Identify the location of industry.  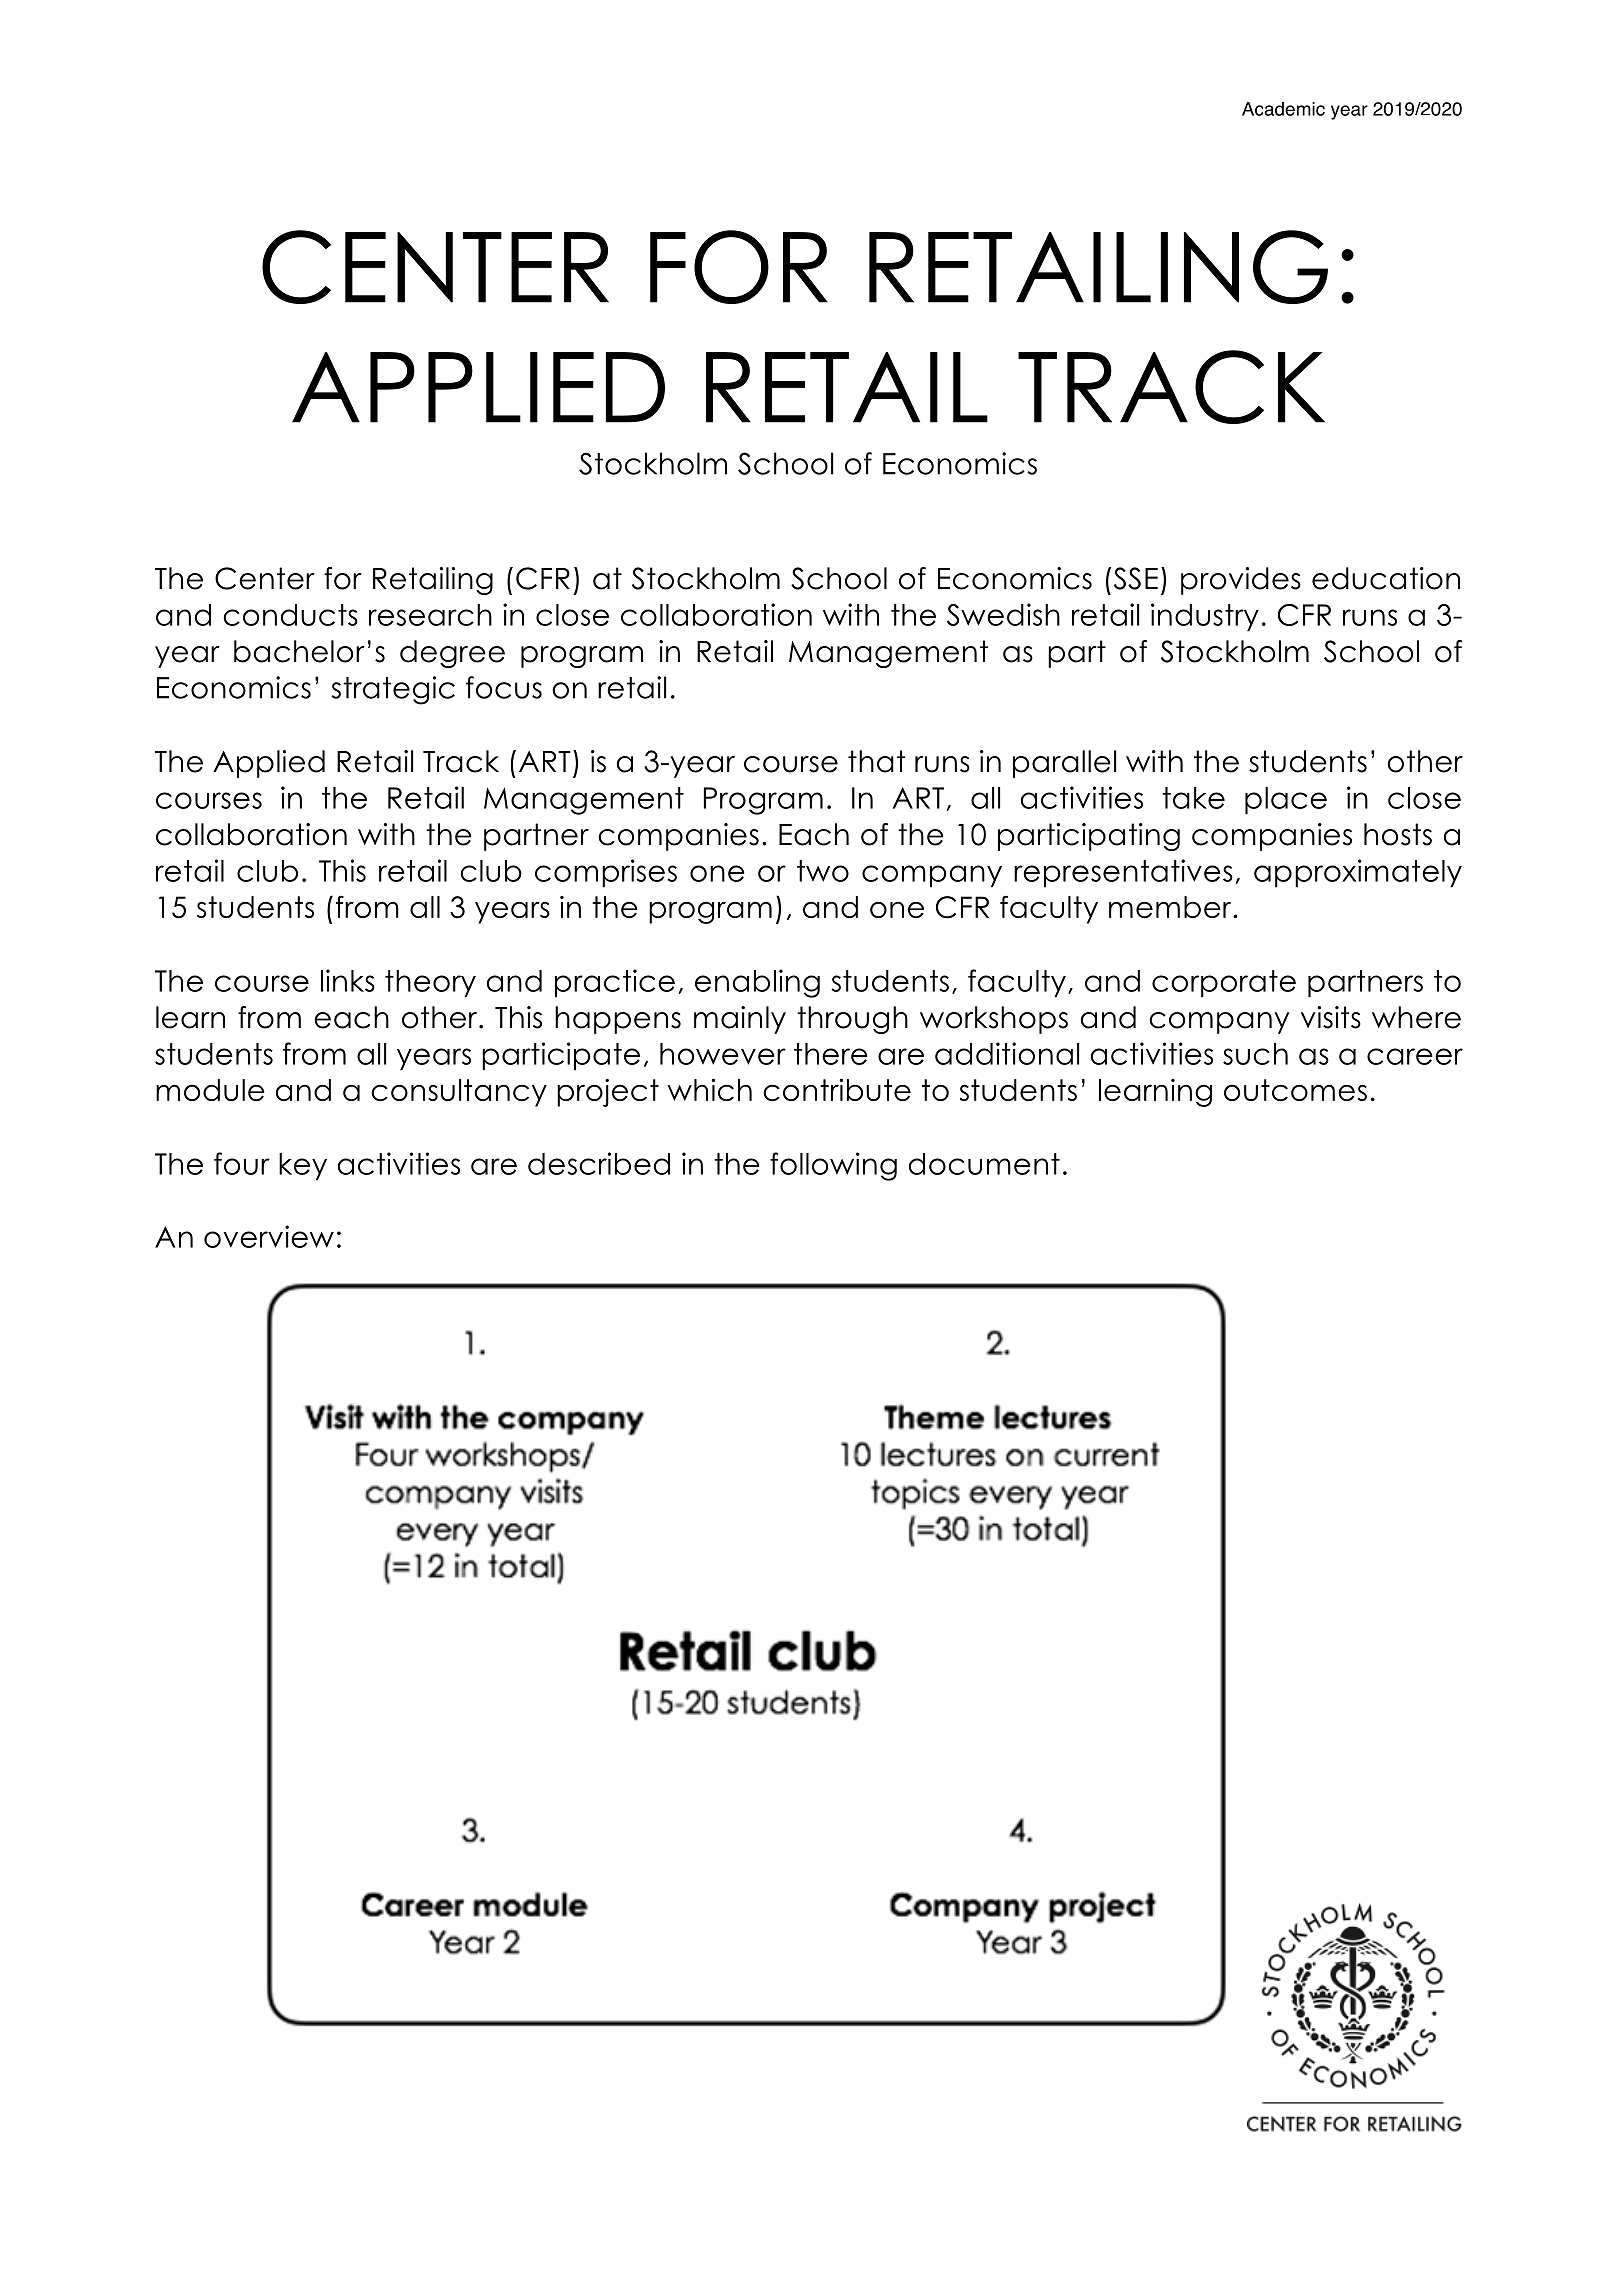
(1205, 617).
